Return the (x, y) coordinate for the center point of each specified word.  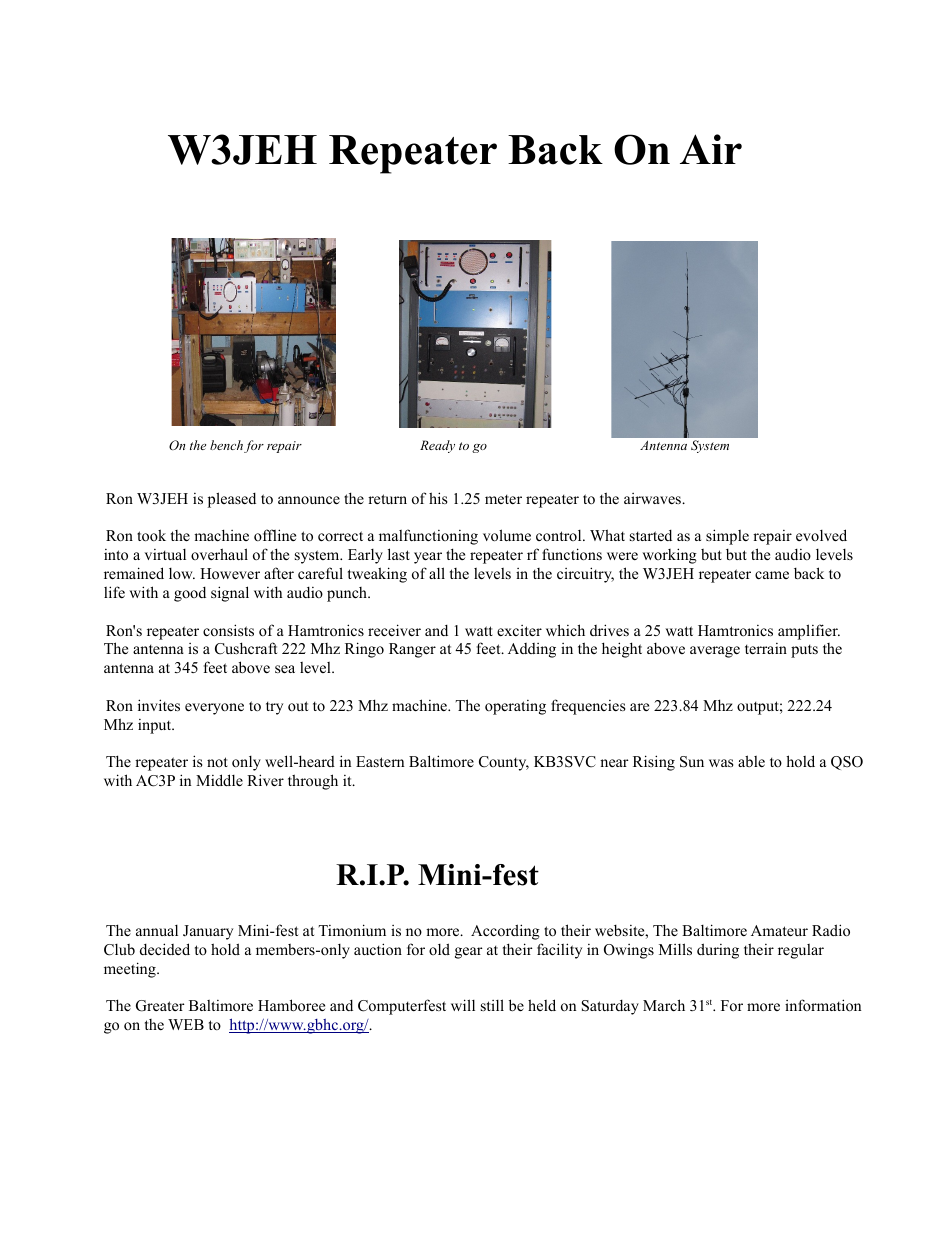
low (182, 573)
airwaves (653, 498)
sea (285, 669)
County (504, 763)
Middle (219, 780)
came (772, 575)
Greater (160, 1006)
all (437, 573)
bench (226, 445)
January (208, 932)
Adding (532, 650)
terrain (766, 648)
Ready (437, 446)
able (751, 761)
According (505, 932)
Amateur (779, 930)
